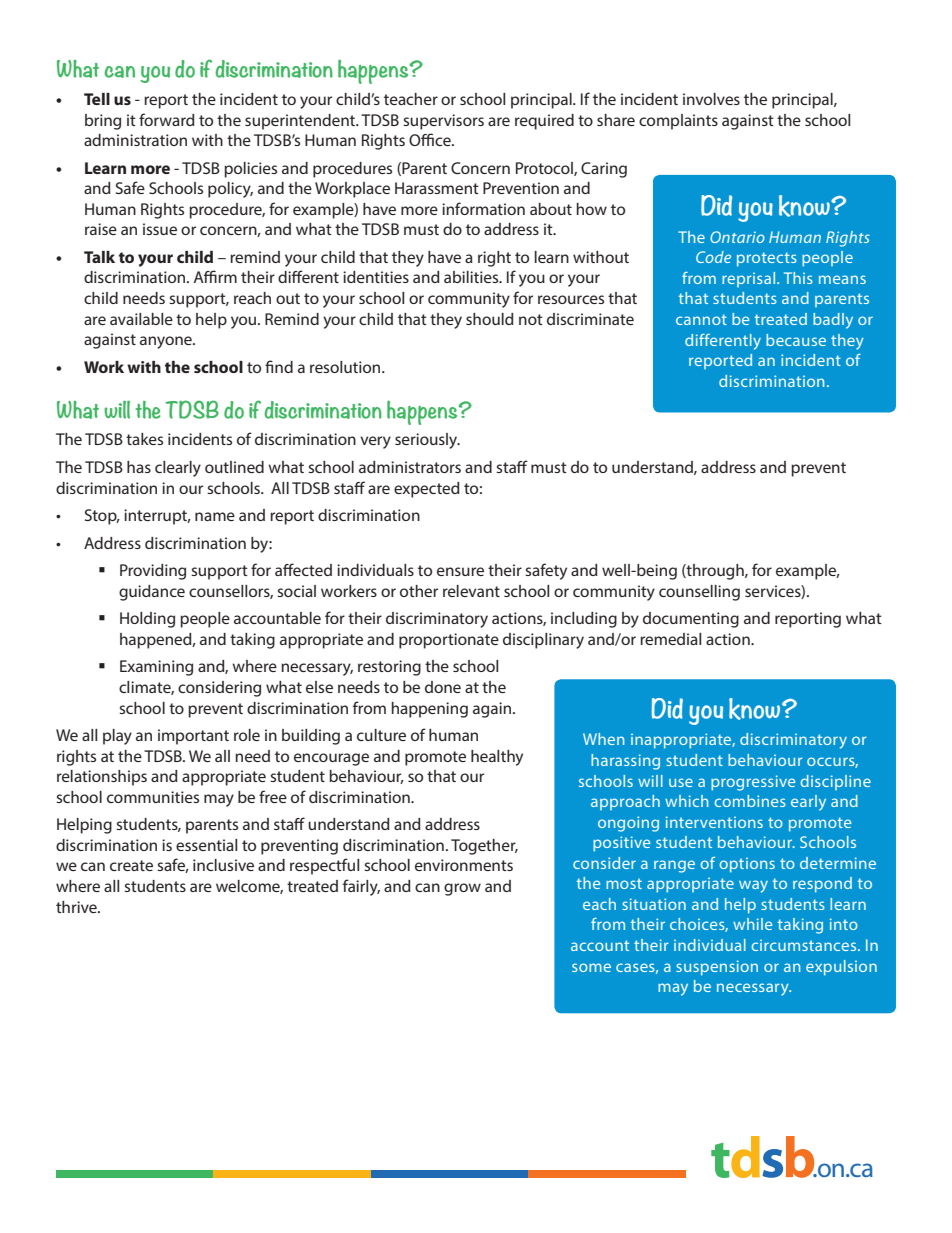  I want to click on interrupt, so click(157, 517).
